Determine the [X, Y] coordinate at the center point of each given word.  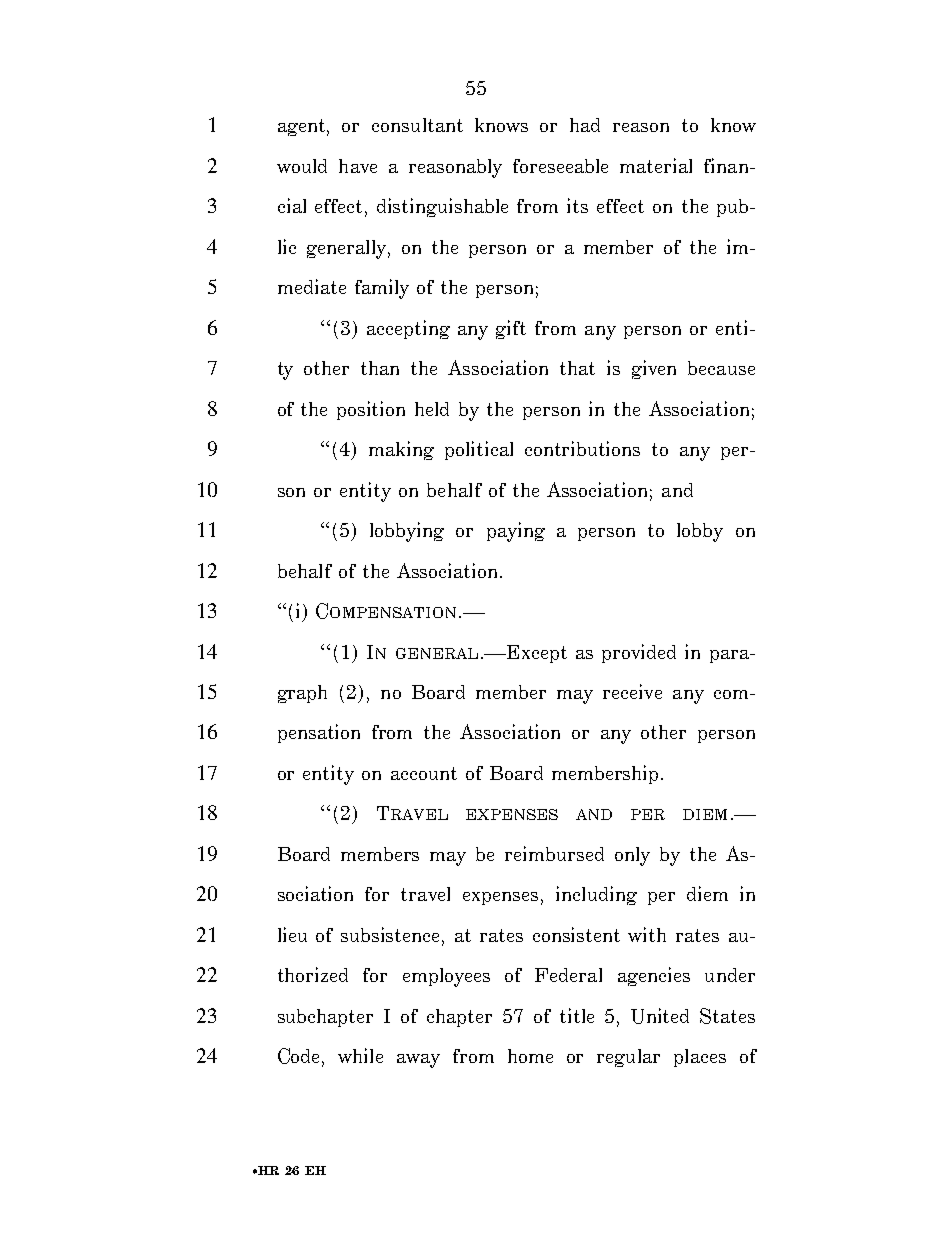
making [401, 450]
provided [639, 653]
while [360, 1055]
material [656, 165]
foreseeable [560, 166]
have [358, 166]
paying [516, 532]
